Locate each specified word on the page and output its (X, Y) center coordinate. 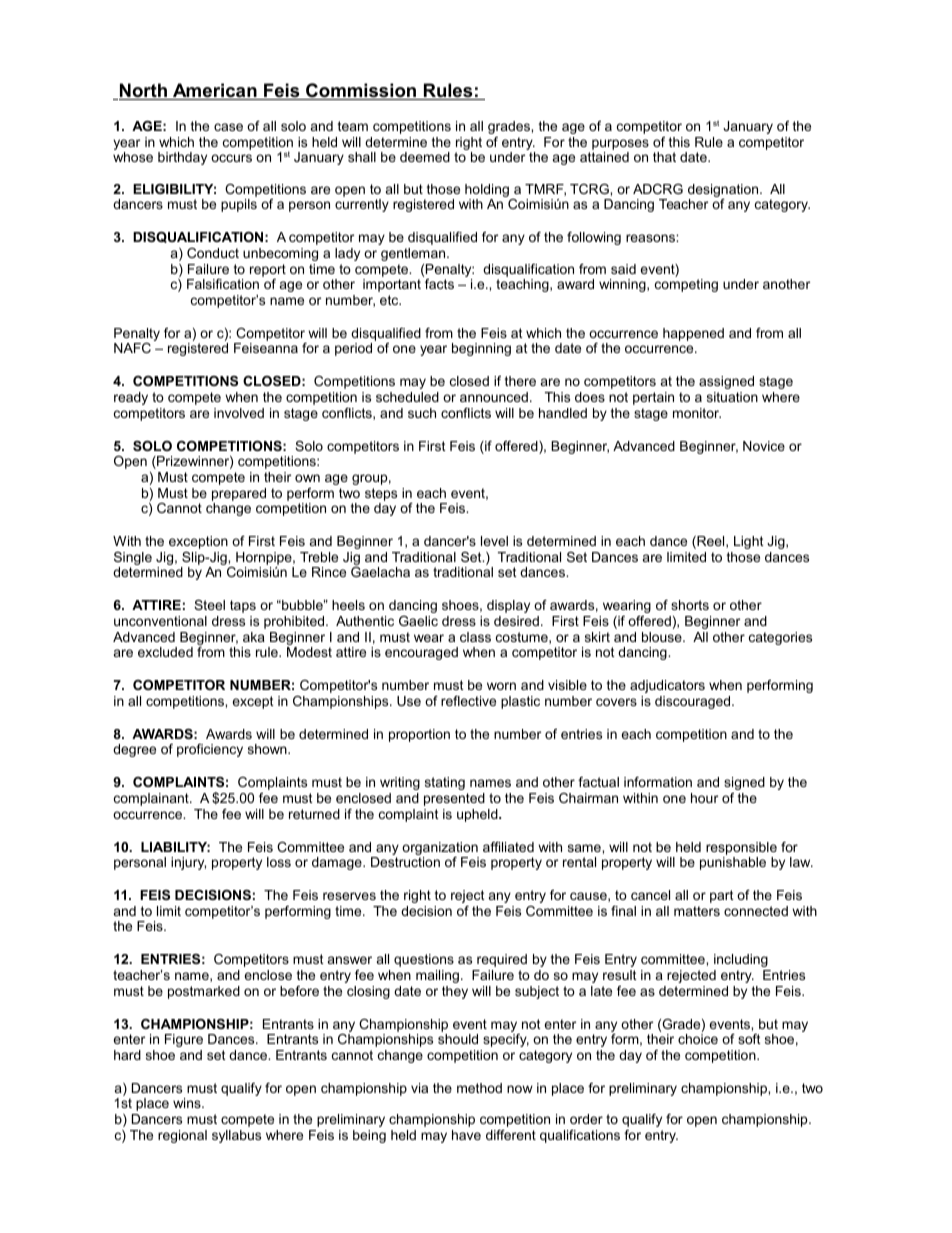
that (664, 157)
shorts (690, 605)
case (228, 127)
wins (188, 1103)
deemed (425, 157)
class (475, 637)
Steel (209, 605)
